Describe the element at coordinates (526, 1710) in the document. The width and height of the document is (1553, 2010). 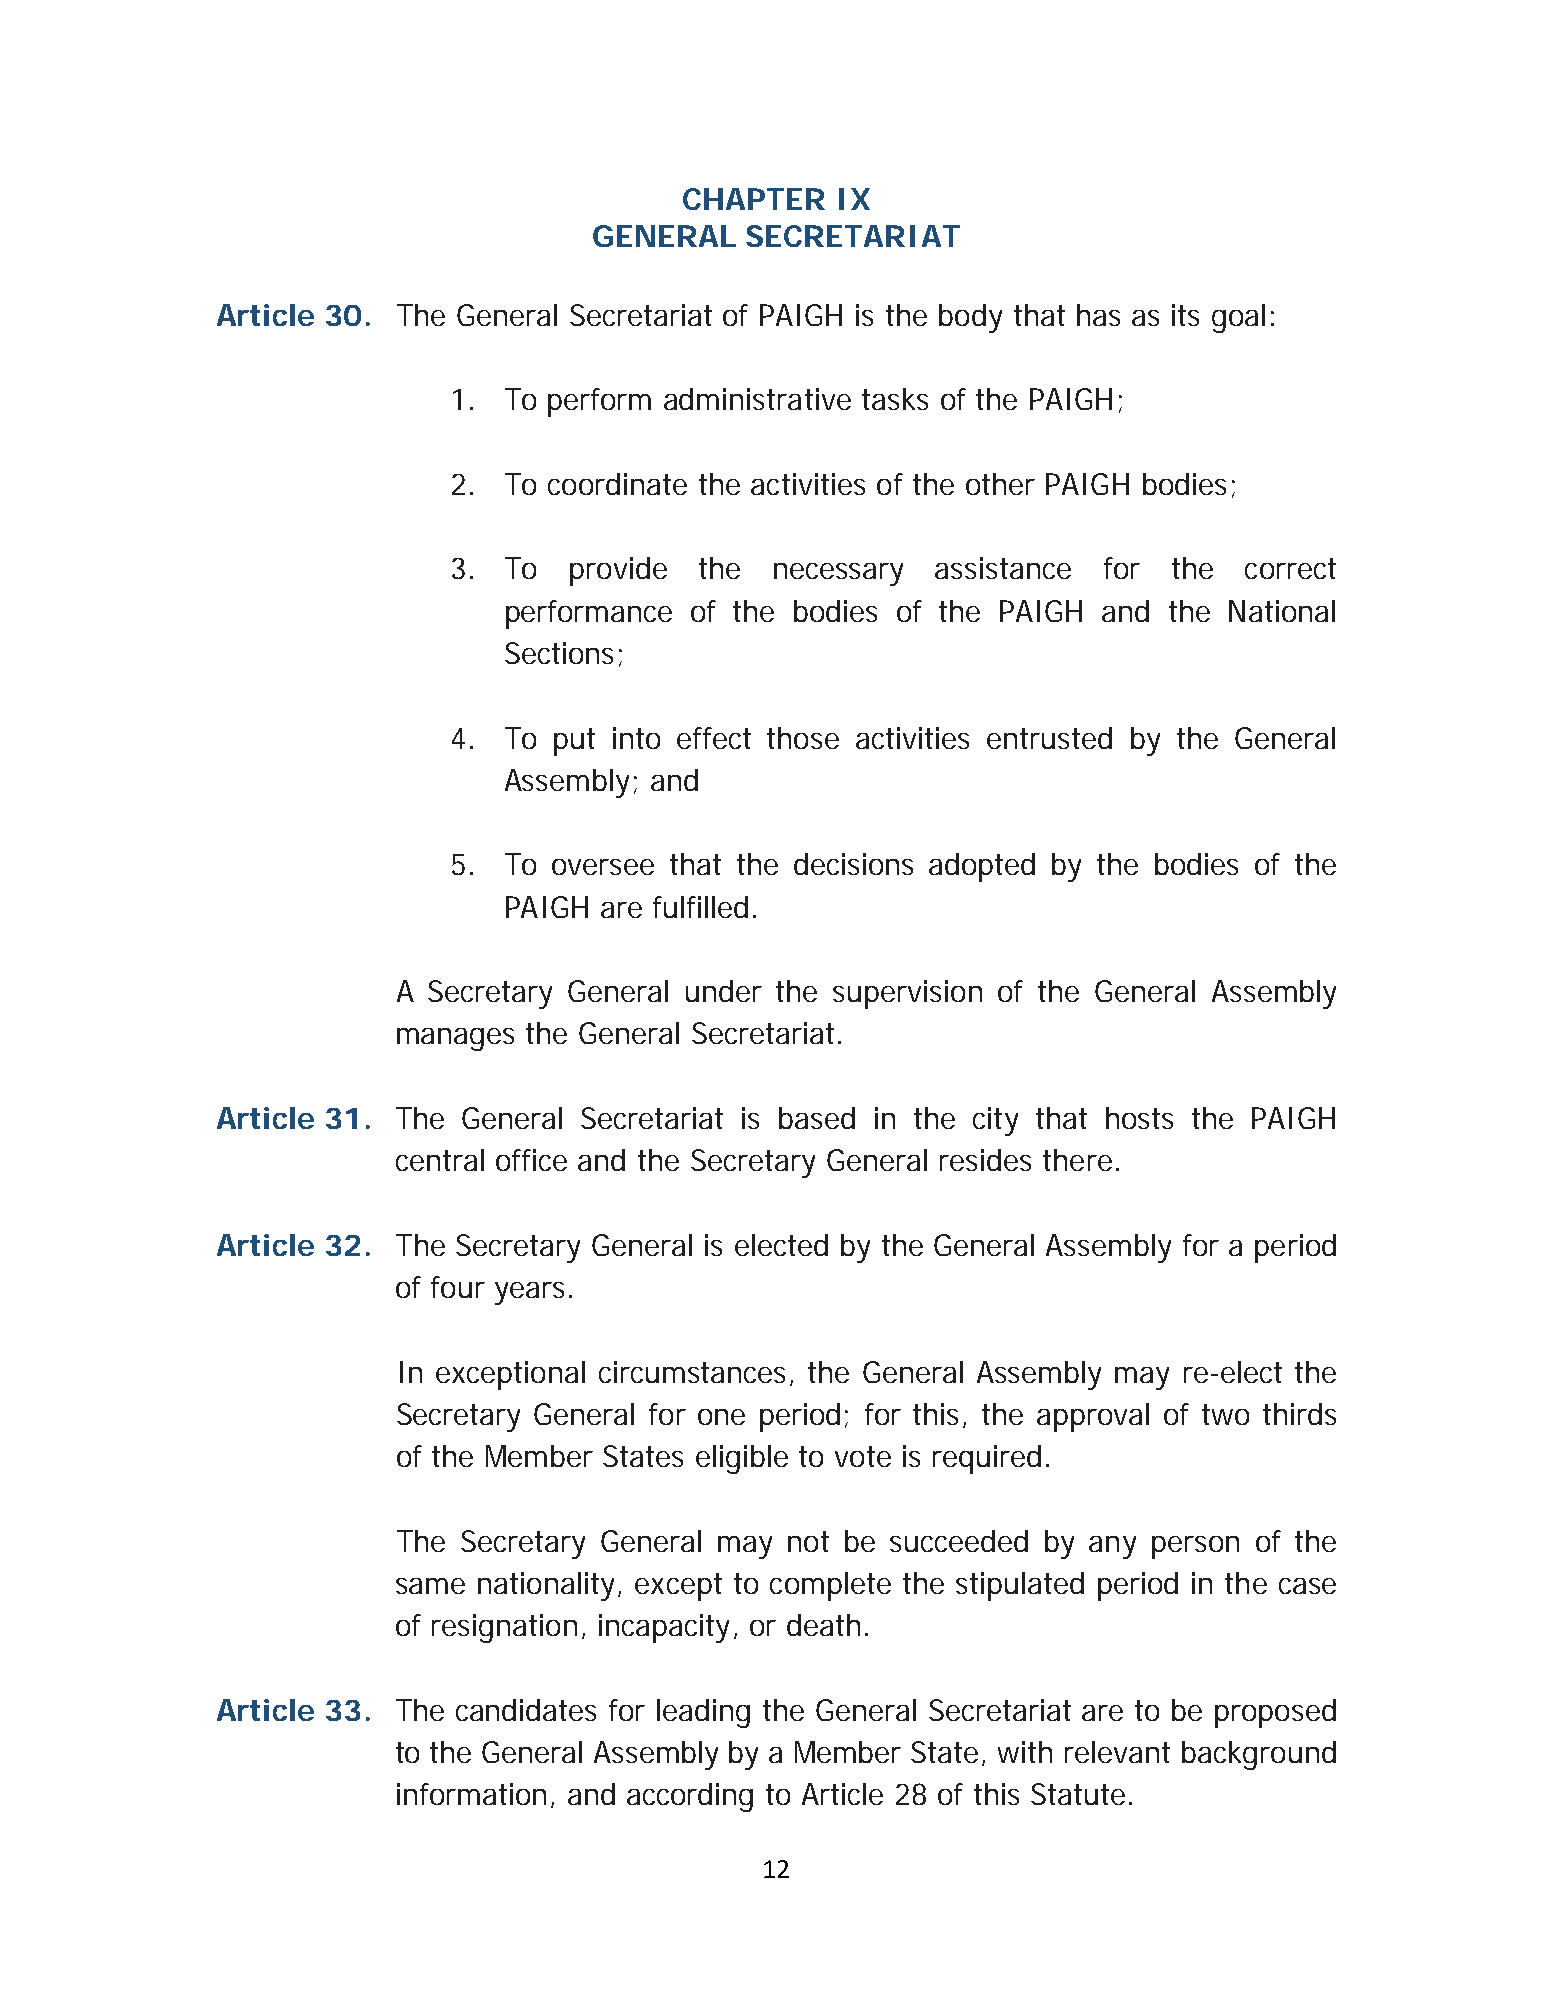
I see `candidates` at that location.
